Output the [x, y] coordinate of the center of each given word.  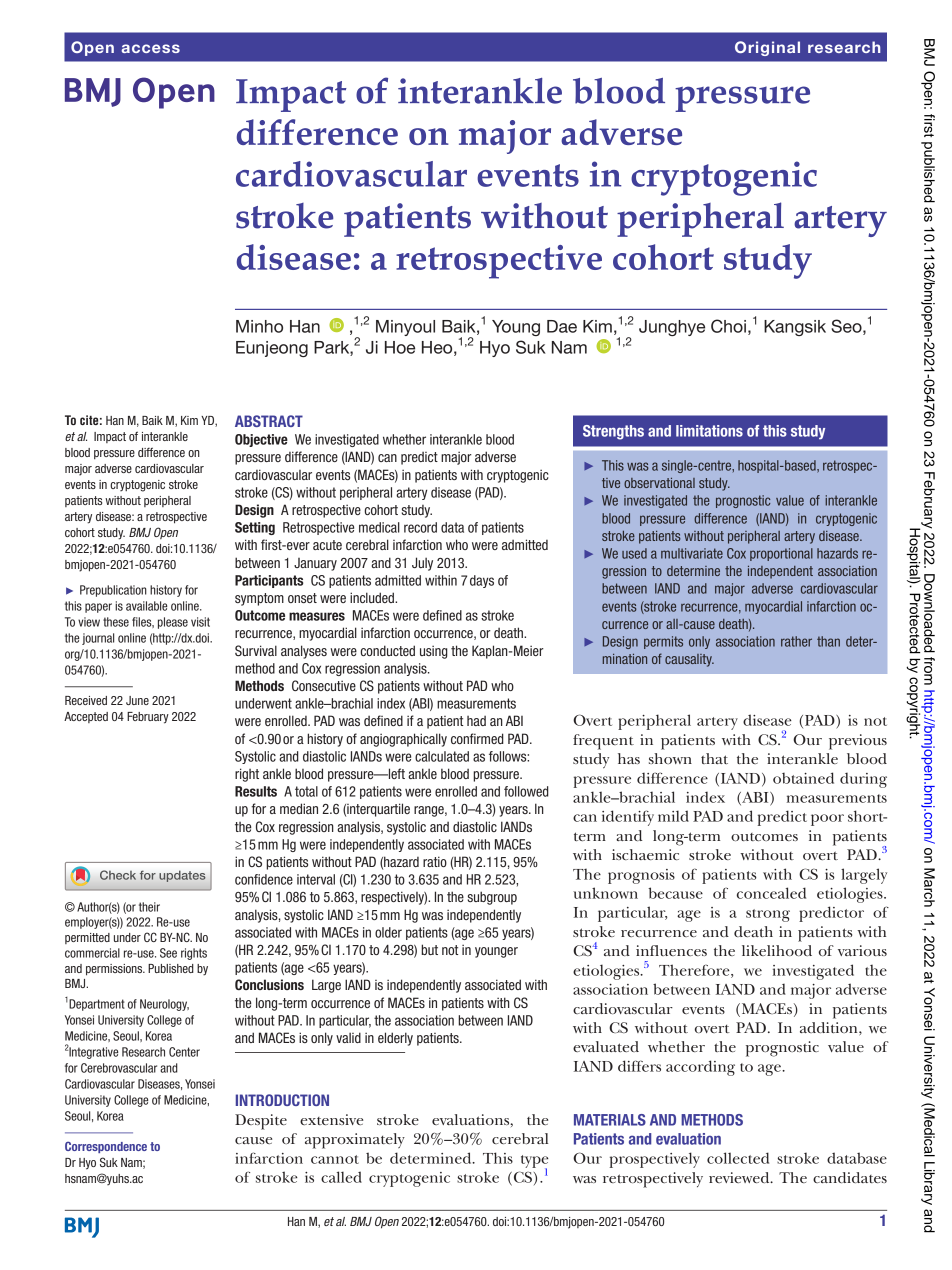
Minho [259, 326]
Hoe [400, 347]
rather [796, 641]
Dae [562, 326]
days [482, 581]
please [173, 623]
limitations [709, 431]
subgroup [492, 898]
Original [767, 48]
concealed [771, 893]
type [535, 1162]
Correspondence [106, 1147]
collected [738, 1158]
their [149, 907]
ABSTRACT [269, 421]
